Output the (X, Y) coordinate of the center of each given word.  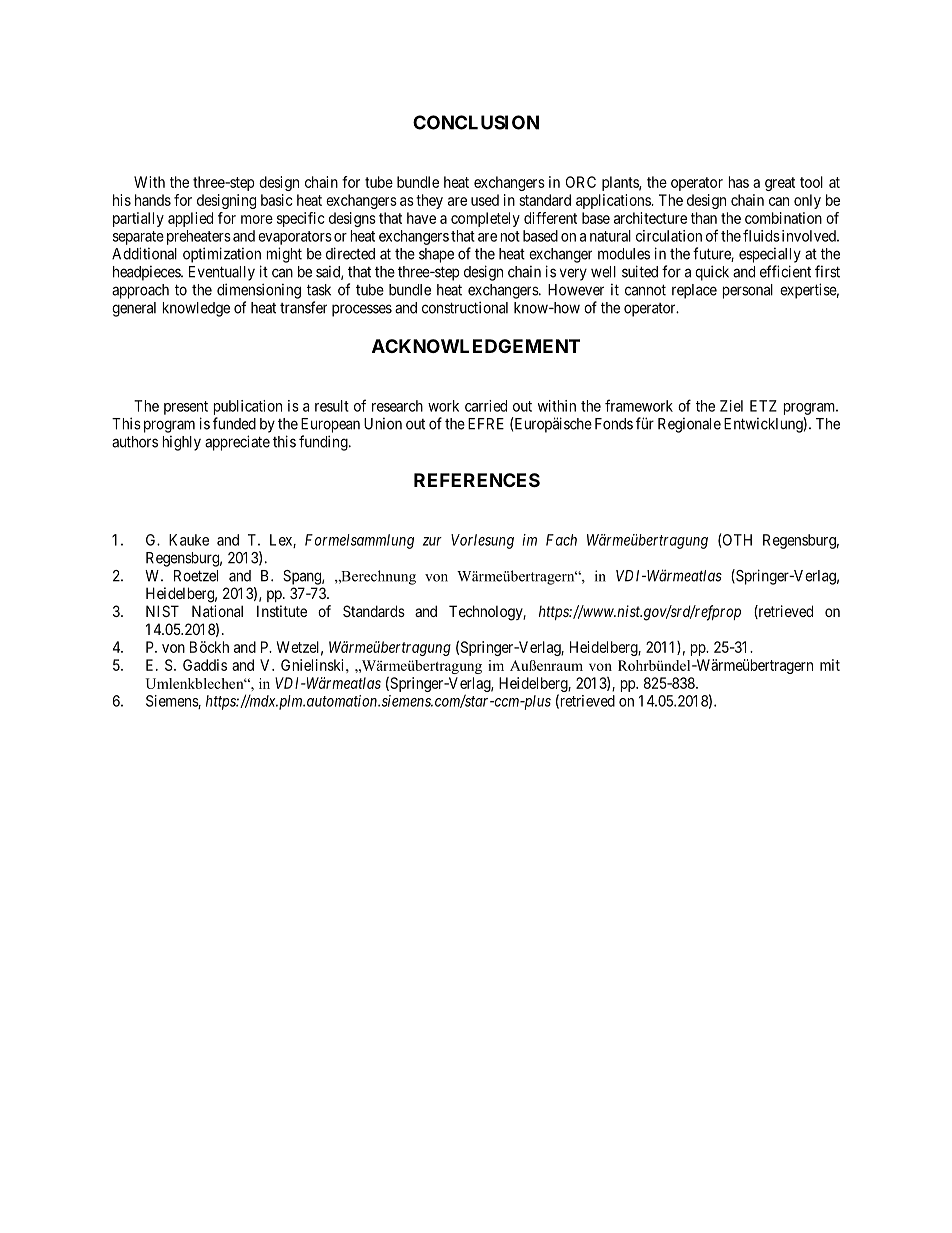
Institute (282, 611)
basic (276, 200)
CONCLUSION (476, 122)
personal (748, 291)
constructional (465, 307)
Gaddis (205, 665)
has (739, 182)
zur (432, 541)
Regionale (689, 425)
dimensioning (259, 291)
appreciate (237, 443)
